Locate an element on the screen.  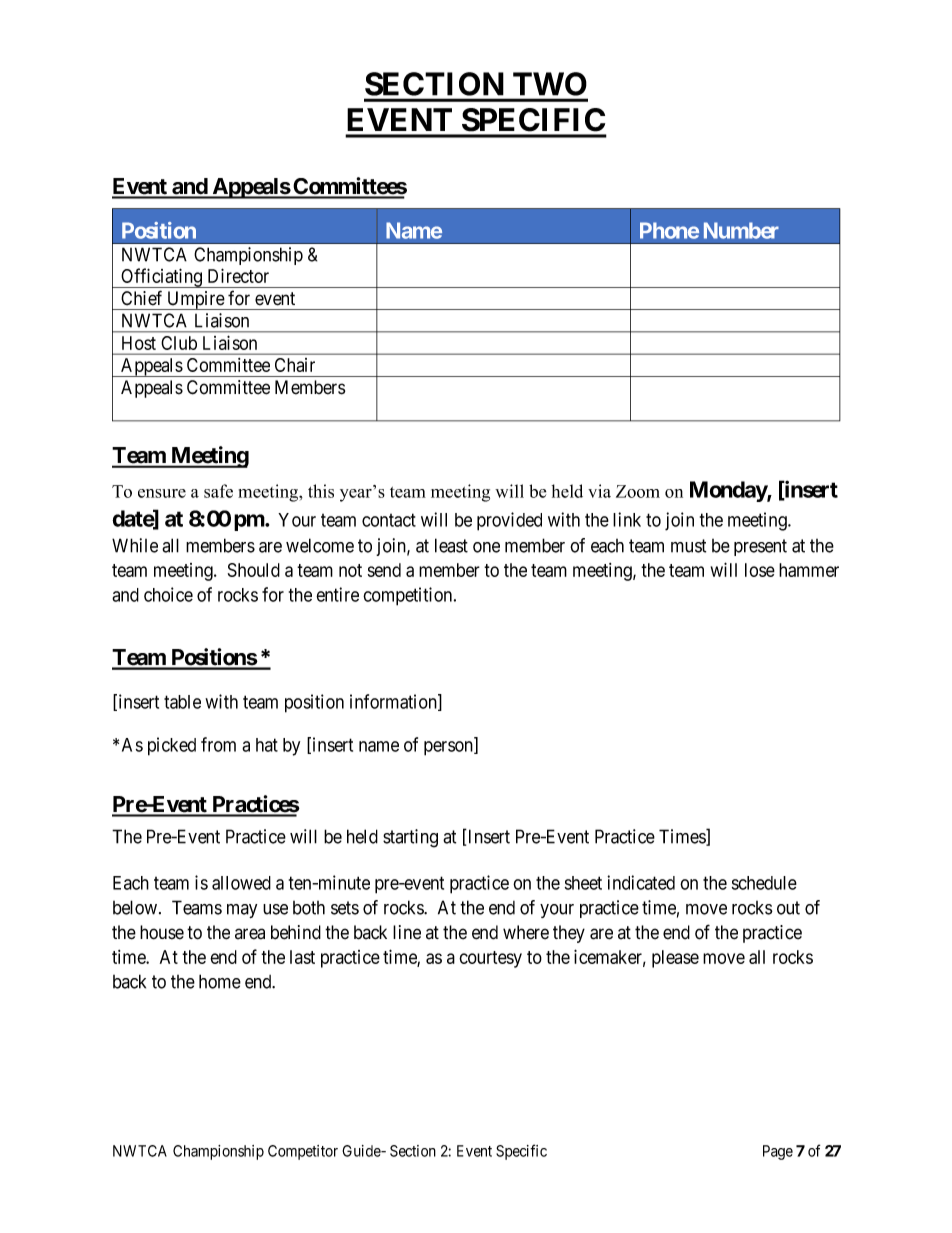
safe is located at coordinates (218, 491).
